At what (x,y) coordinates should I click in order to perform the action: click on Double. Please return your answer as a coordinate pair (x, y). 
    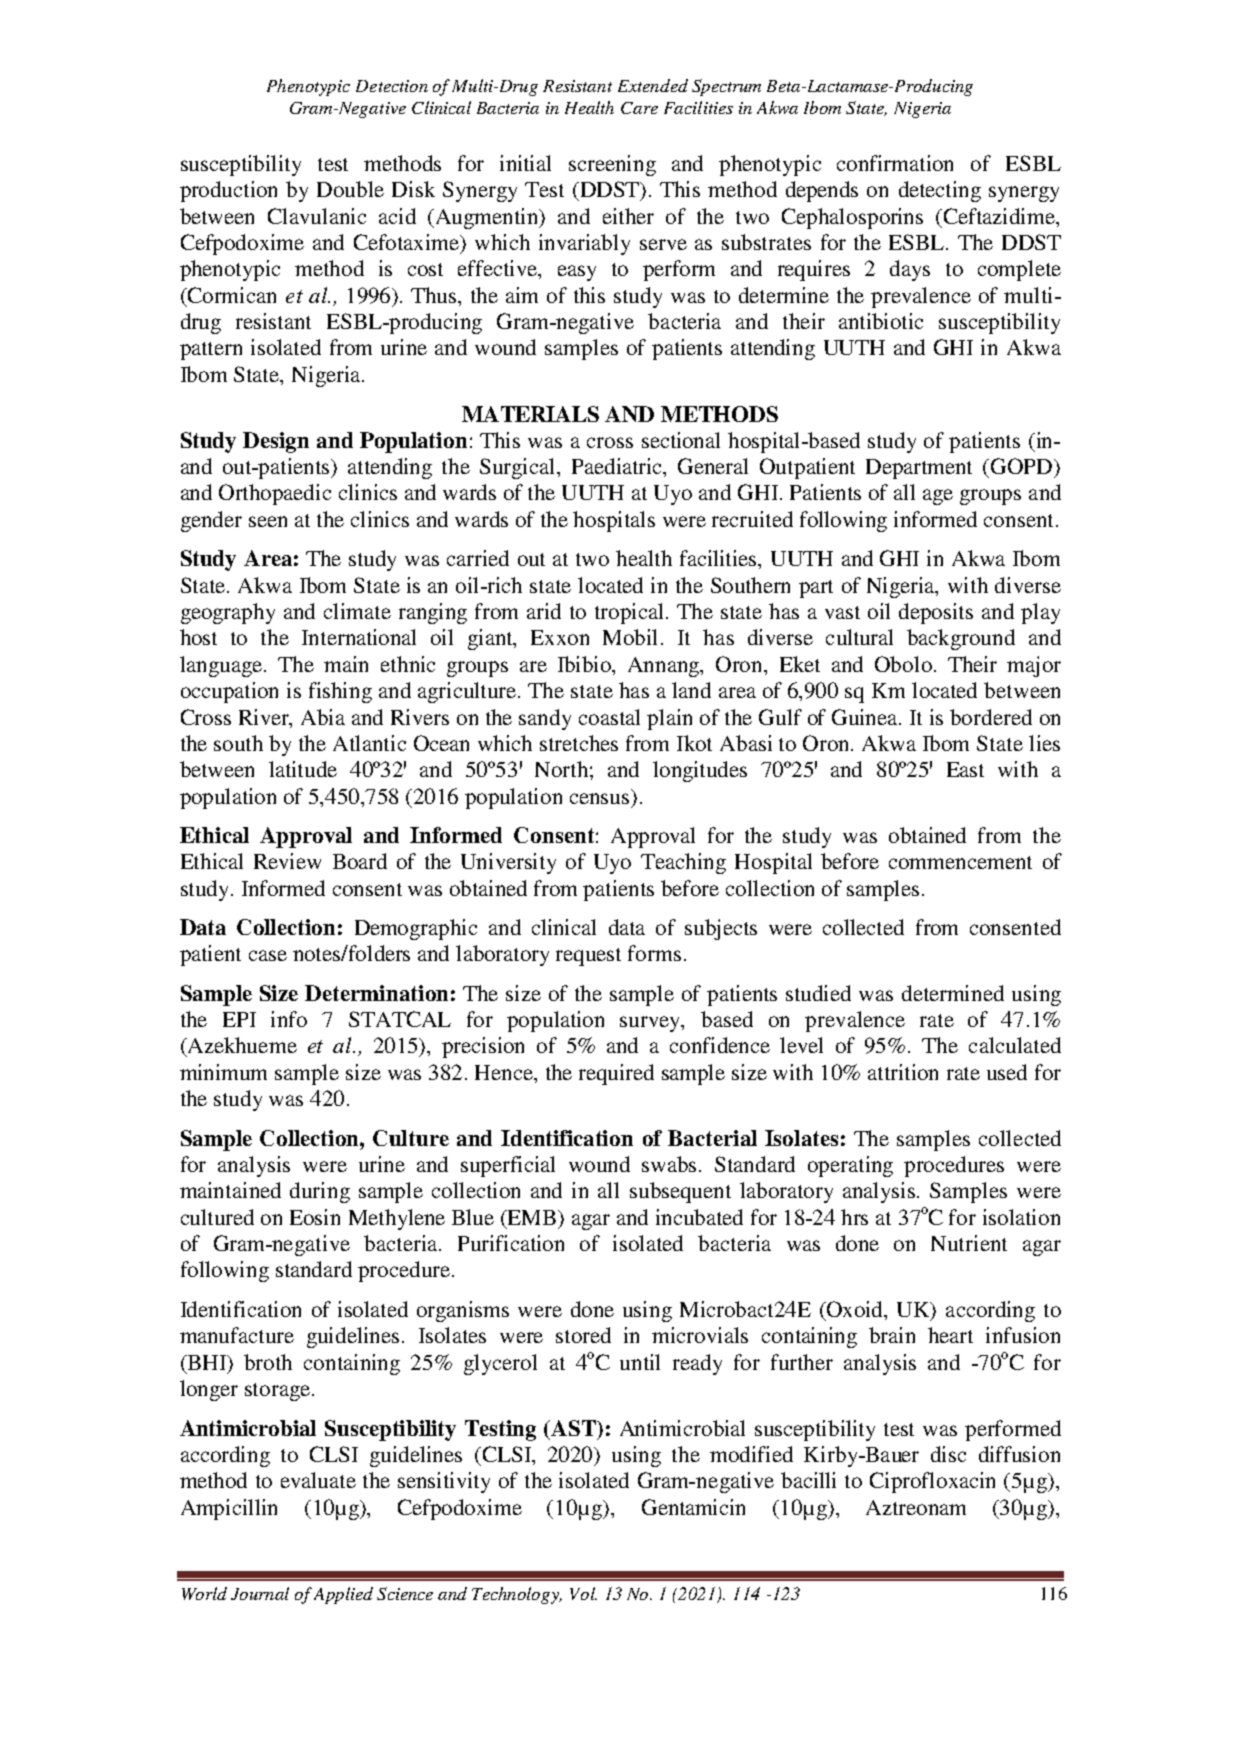
    Looking at the image, I should click on (350, 189).
